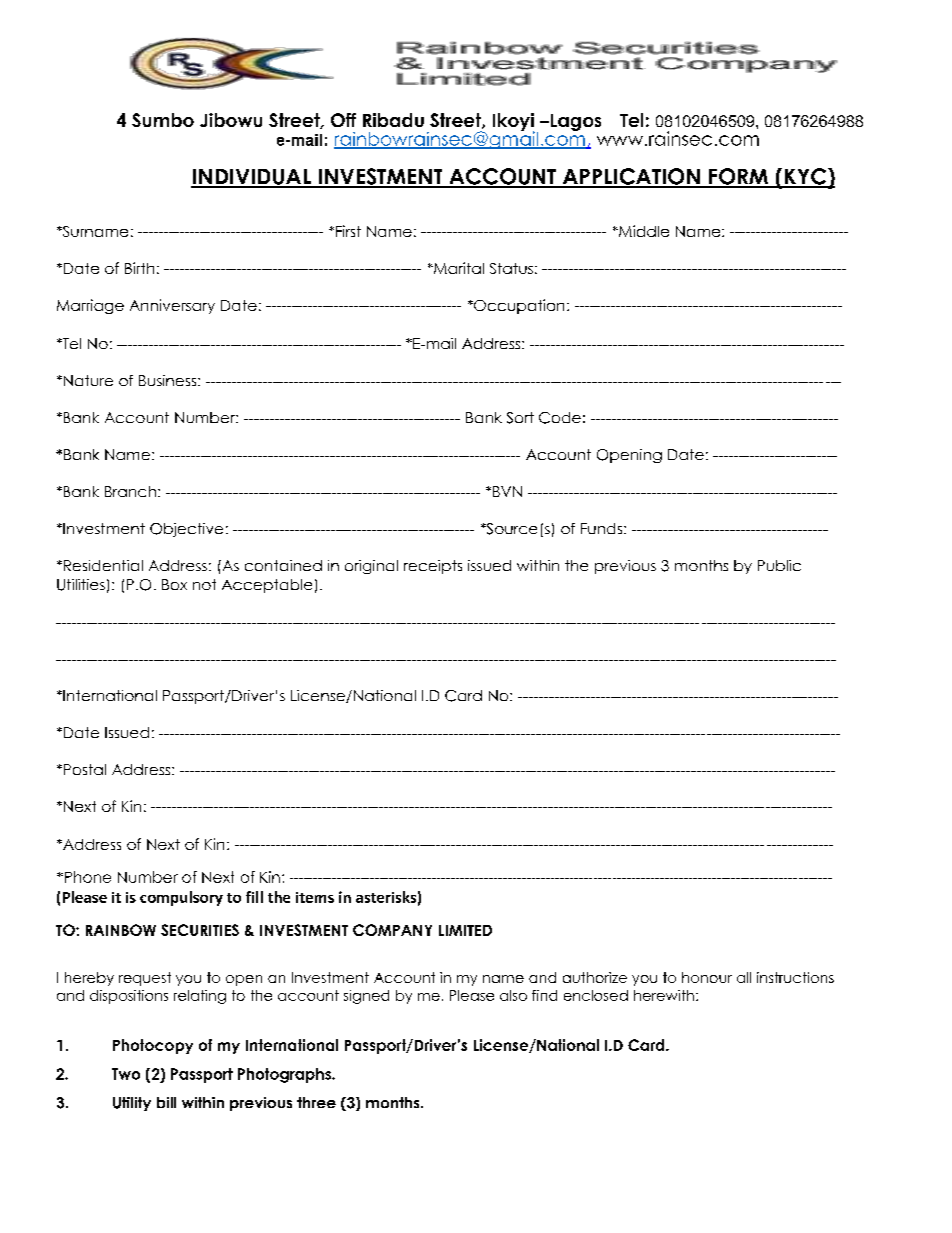 This screenshot has width=952, height=1233. What do you see at coordinates (316, 1102) in the screenshot?
I see `three` at bounding box center [316, 1102].
